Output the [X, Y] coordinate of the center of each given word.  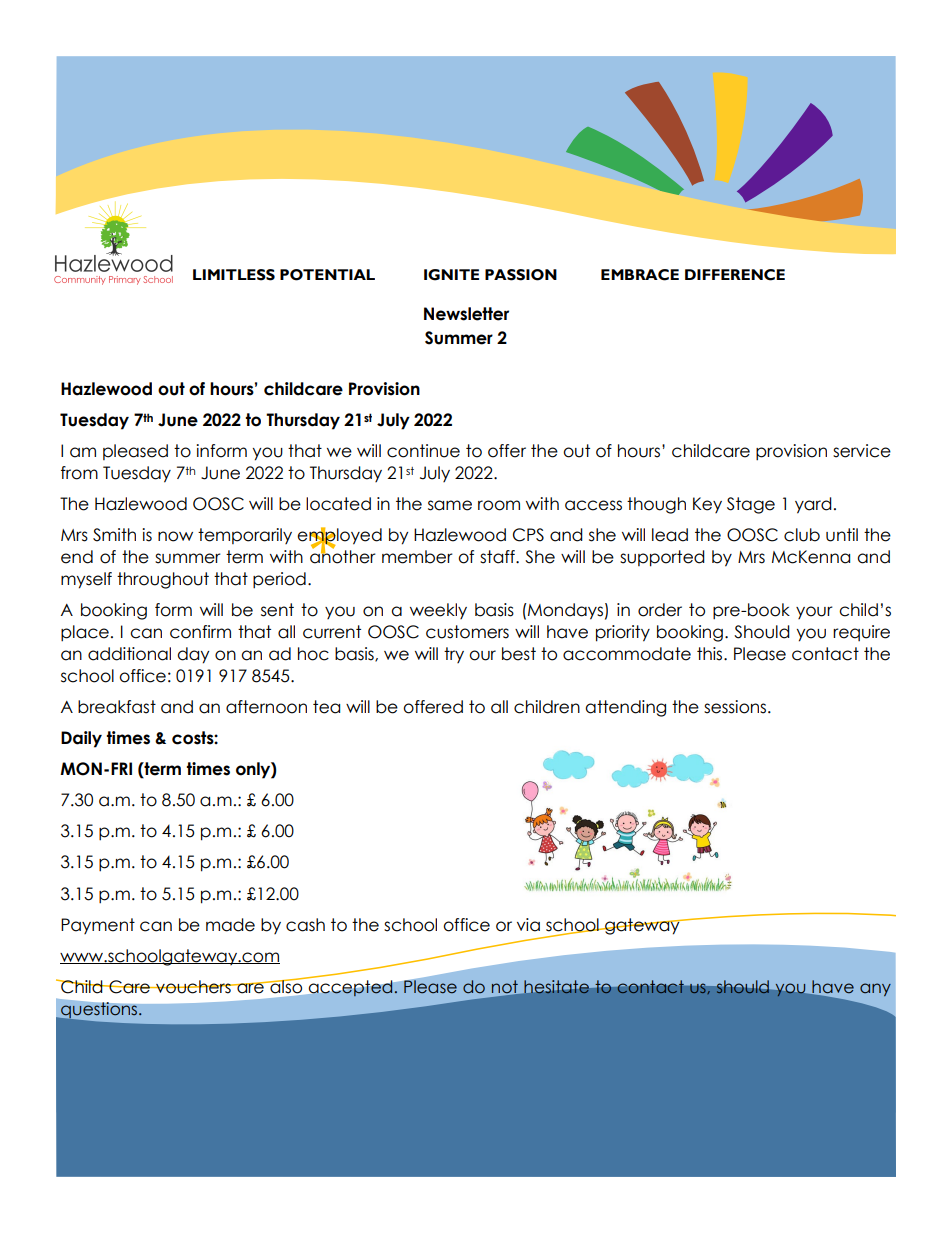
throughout [163, 580]
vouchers [193, 987]
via [528, 925]
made [230, 925]
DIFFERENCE [735, 275]
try [454, 655]
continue [423, 451]
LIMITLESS [234, 275]
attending [625, 708]
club [802, 535]
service [862, 451]
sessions [736, 707]
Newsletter [466, 314]
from [79, 473]
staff [498, 557]
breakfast [117, 707]
